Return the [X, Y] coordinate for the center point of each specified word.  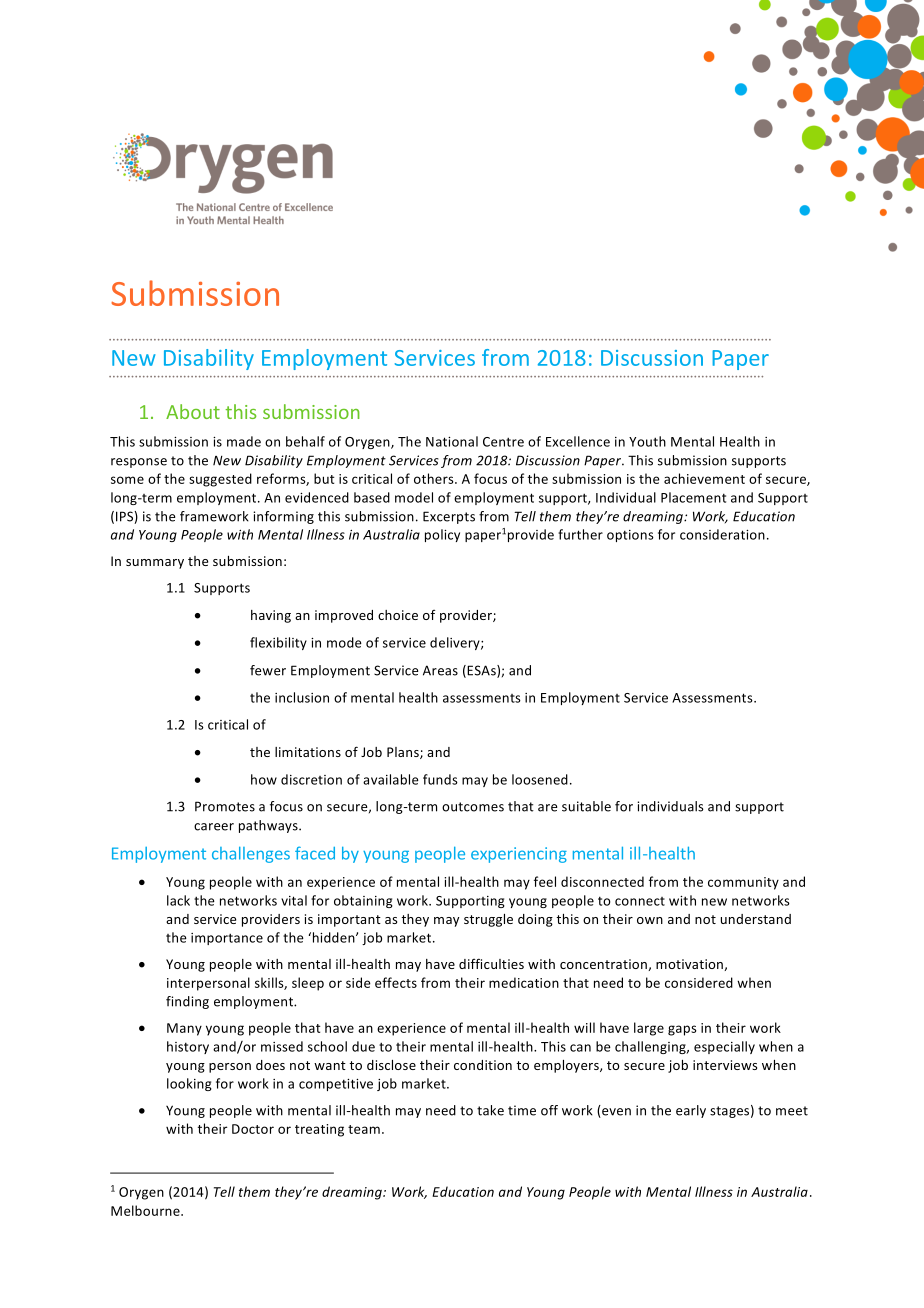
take [490, 1110]
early [691, 1111]
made [244, 441]
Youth [647, 441]
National [452, 441]
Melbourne [146, 1210]
